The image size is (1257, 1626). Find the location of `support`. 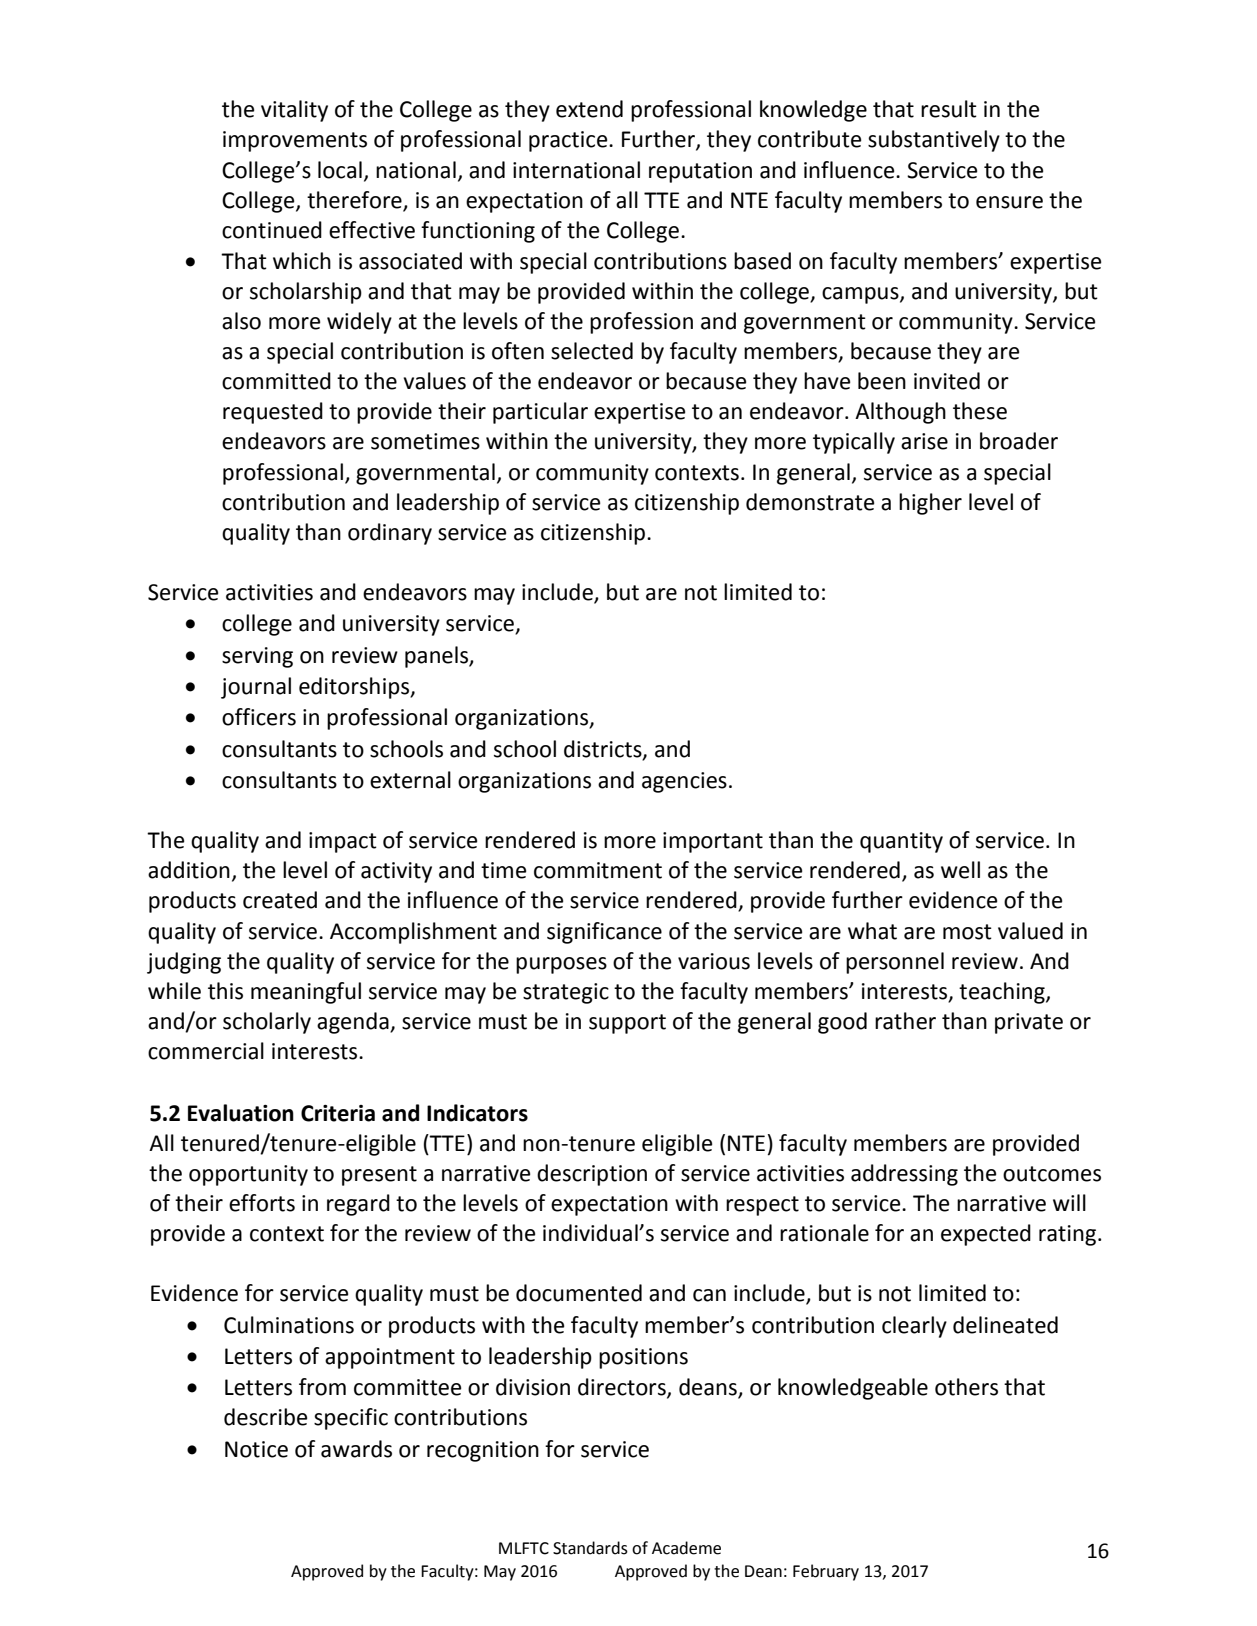

support is located at coordinates (627, 1024).
